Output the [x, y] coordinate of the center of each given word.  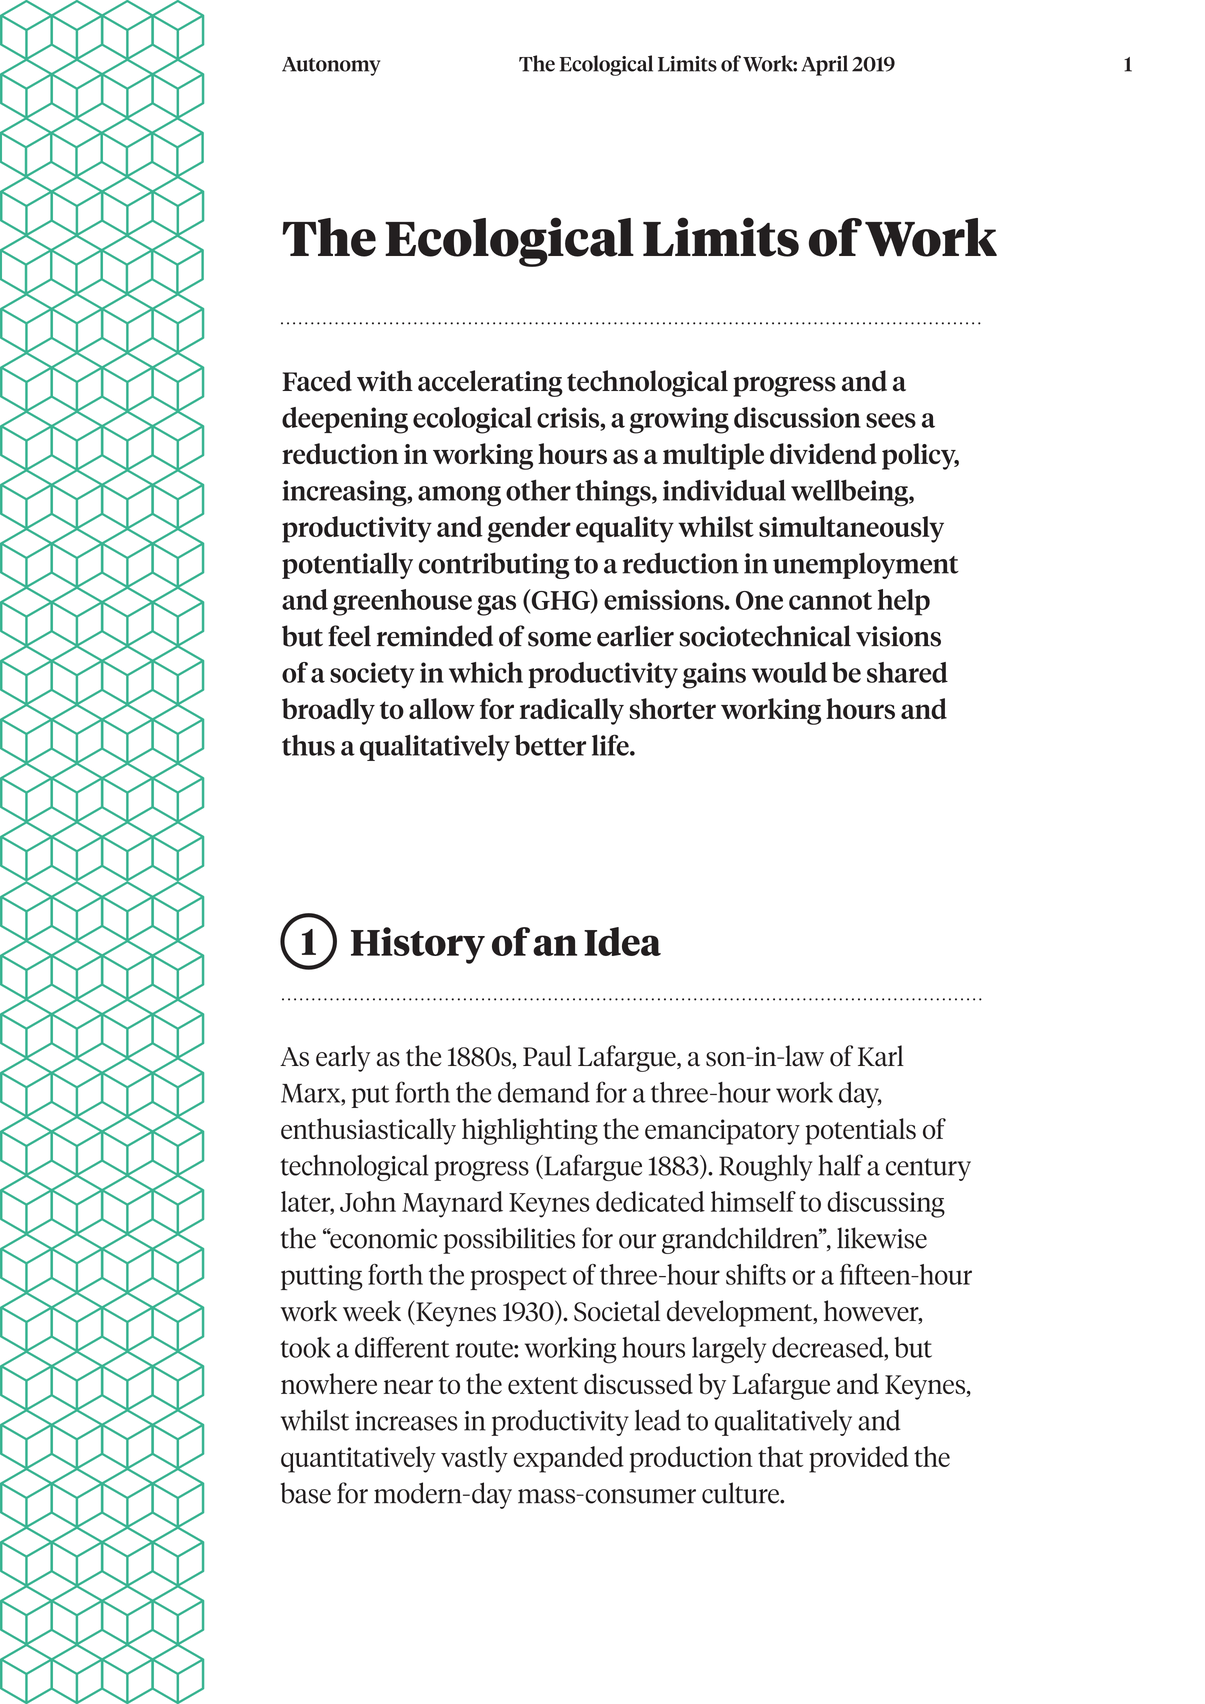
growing [679, 420]
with [385, 381]
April [824, 65]
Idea [622, 941]
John [368, 1201]
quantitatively [358, 1459]
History [418, 945]
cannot [830, 601]
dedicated [650, 1201]
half [840, 1165]
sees [891, 420]
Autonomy [331, 66]
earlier [635, 636]
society [372, 675]
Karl [881, 1056]
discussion [797, 417]
